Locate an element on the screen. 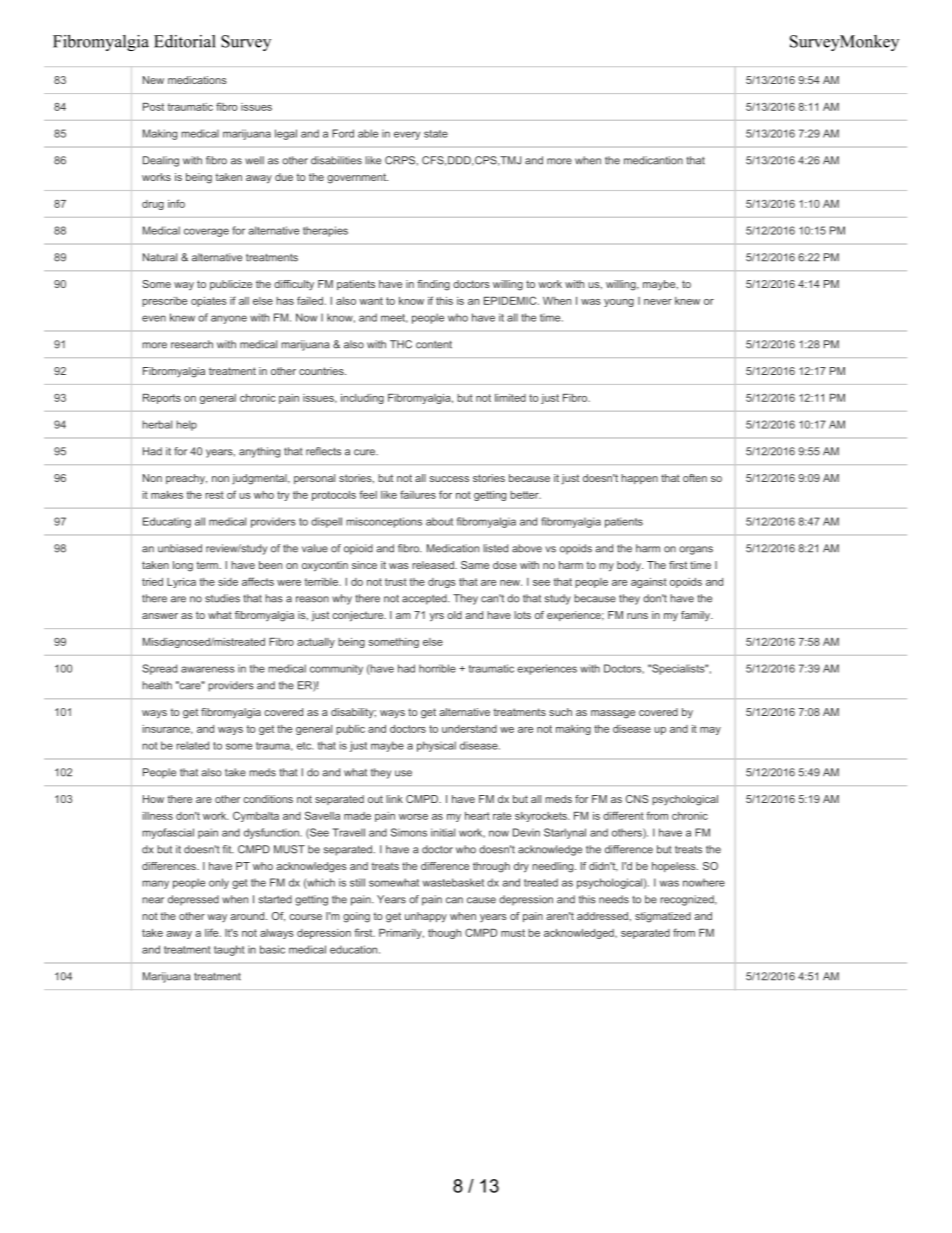  rest is located at coordinates (214, 495).
